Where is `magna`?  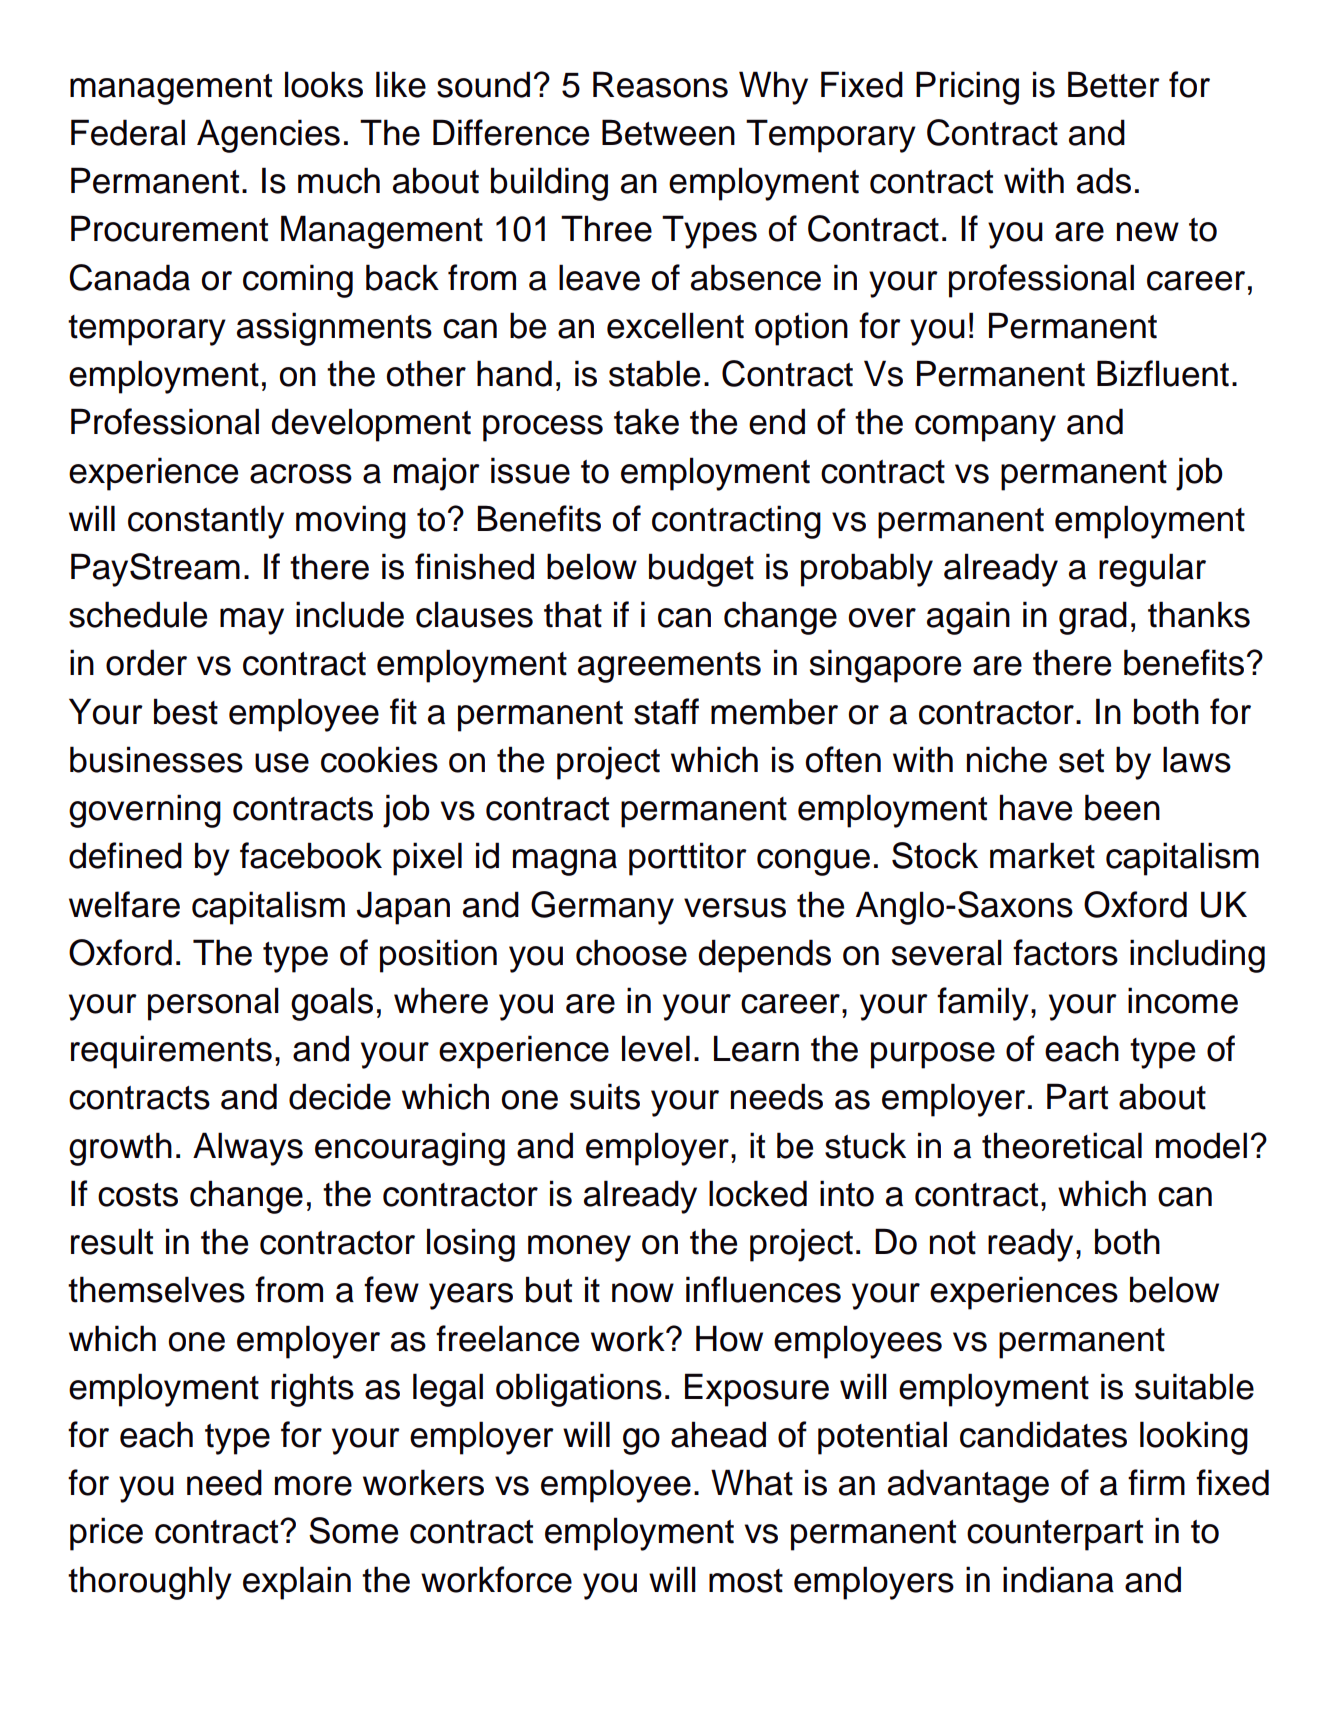
magna is located at coordinates (565, 862).
